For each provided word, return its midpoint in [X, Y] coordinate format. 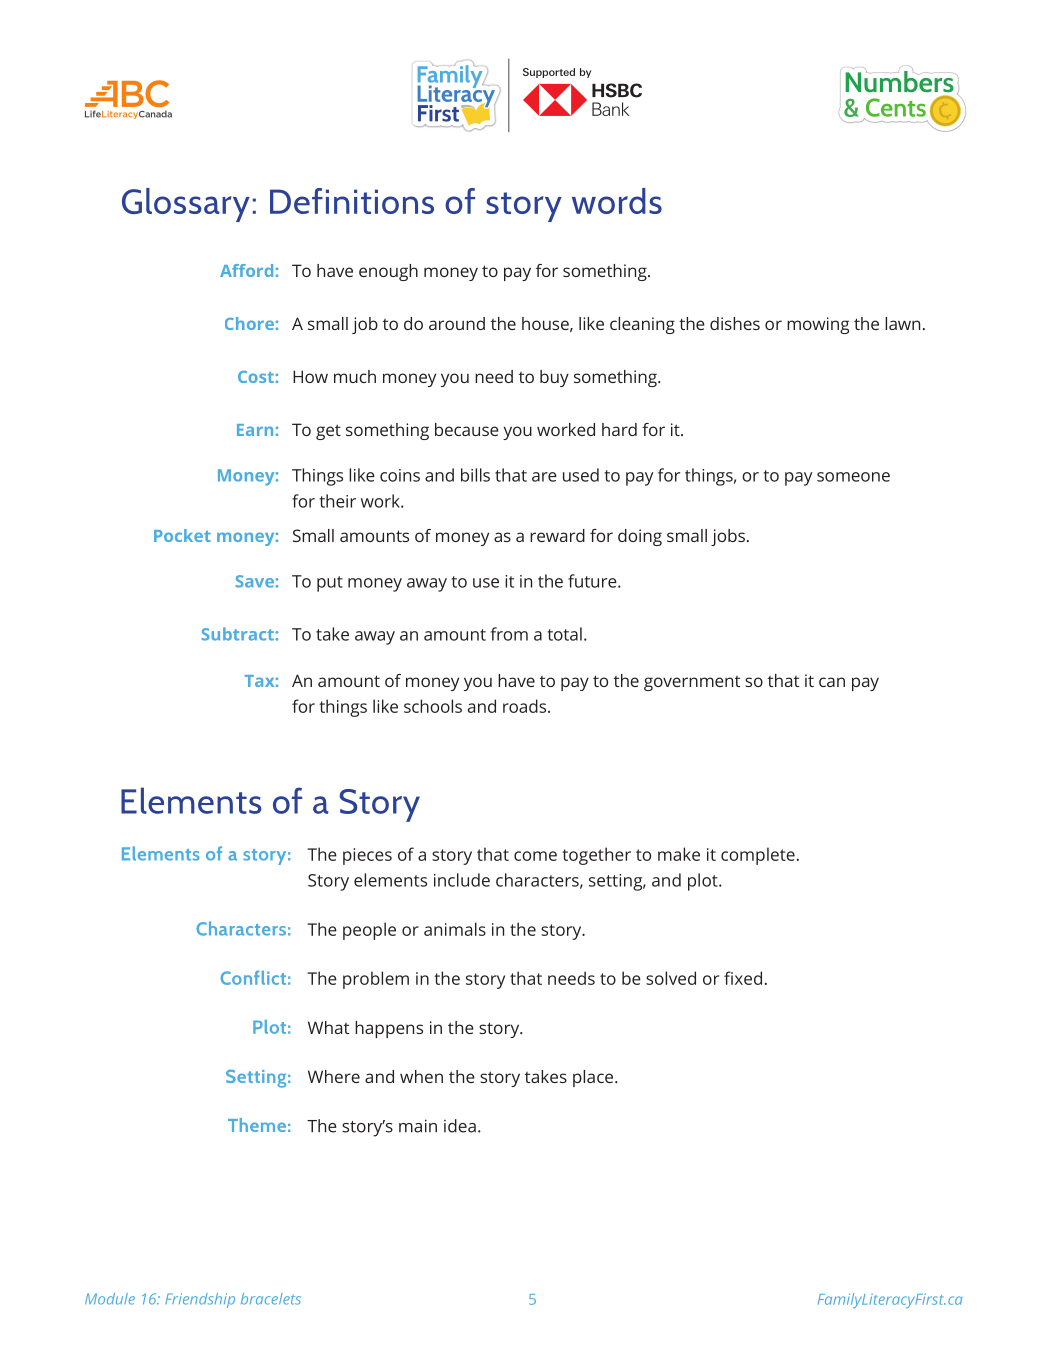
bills [475, 475]
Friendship [200, 1300]
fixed [743, 978]
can [832, 682]
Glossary [186, 205]
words [617, 201]
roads [526, 706]
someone [853, 477]
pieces [367, 856]
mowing [818, 325]
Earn [255, 430]
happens [389, 1029]
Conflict [253, 978]
